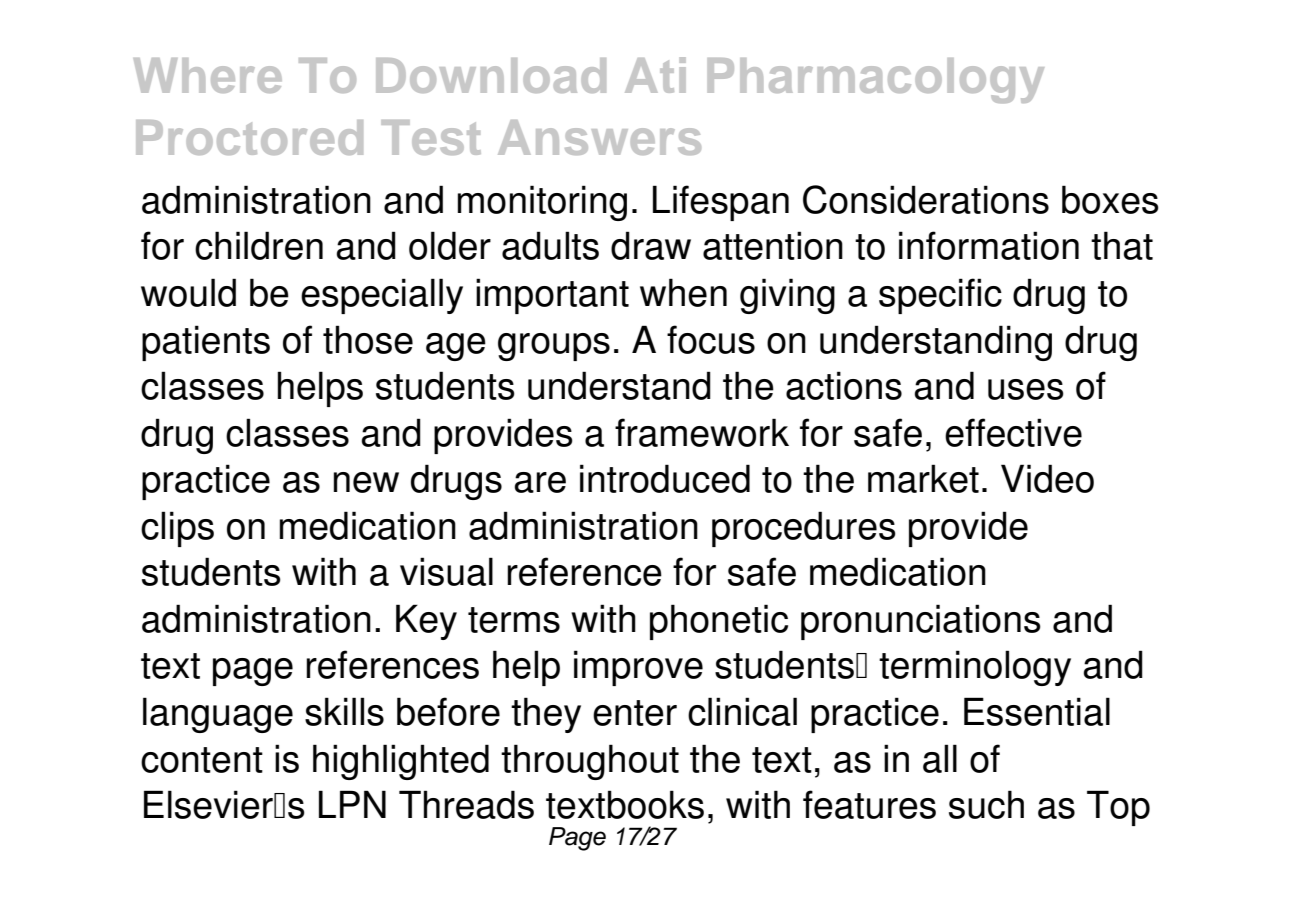  What do you see at coordinates (590, 762) in the screenshot?
I see `throughout` at bounding box center [590, 762].
